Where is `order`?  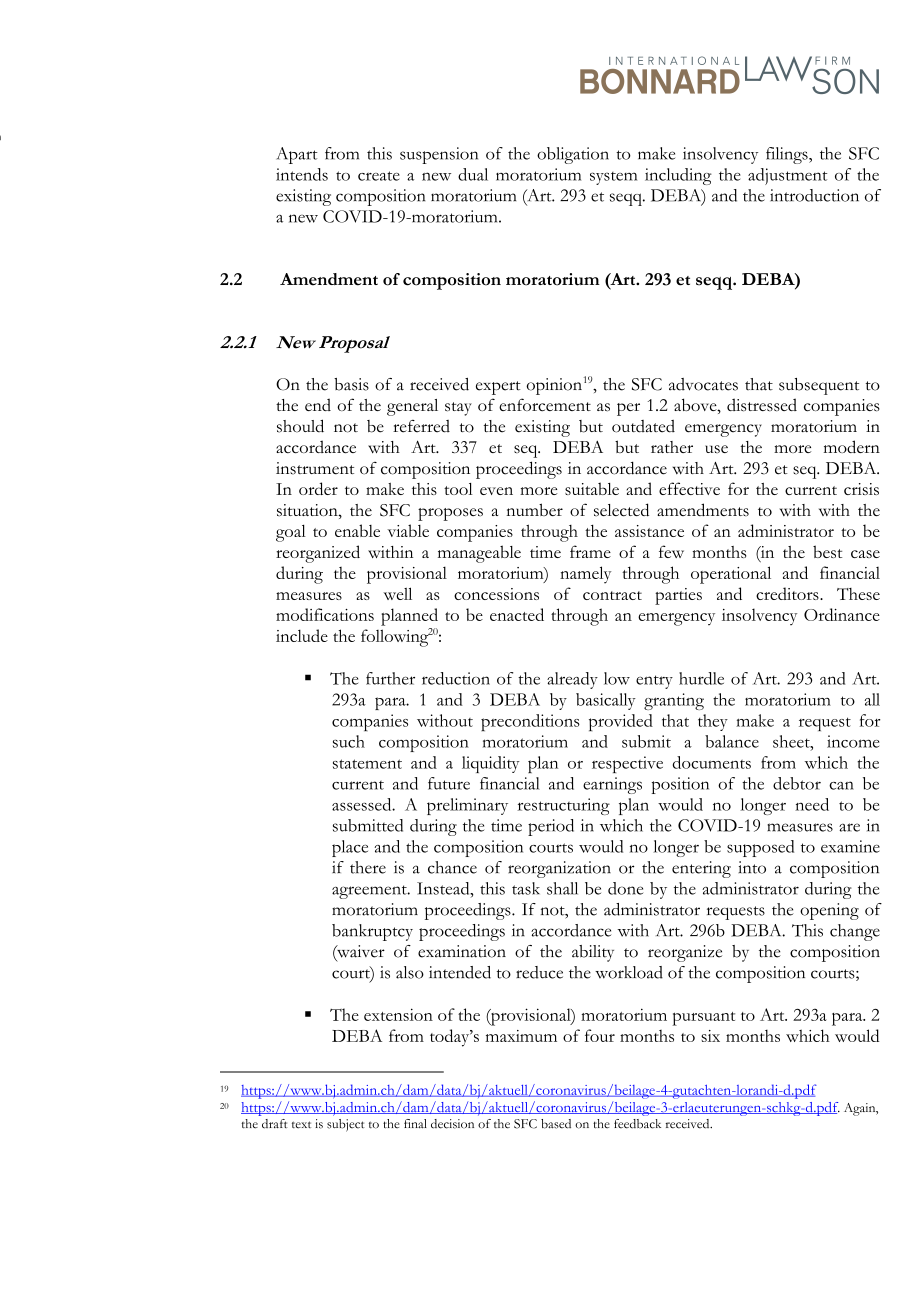
order is located at coordinates (318, 488).
